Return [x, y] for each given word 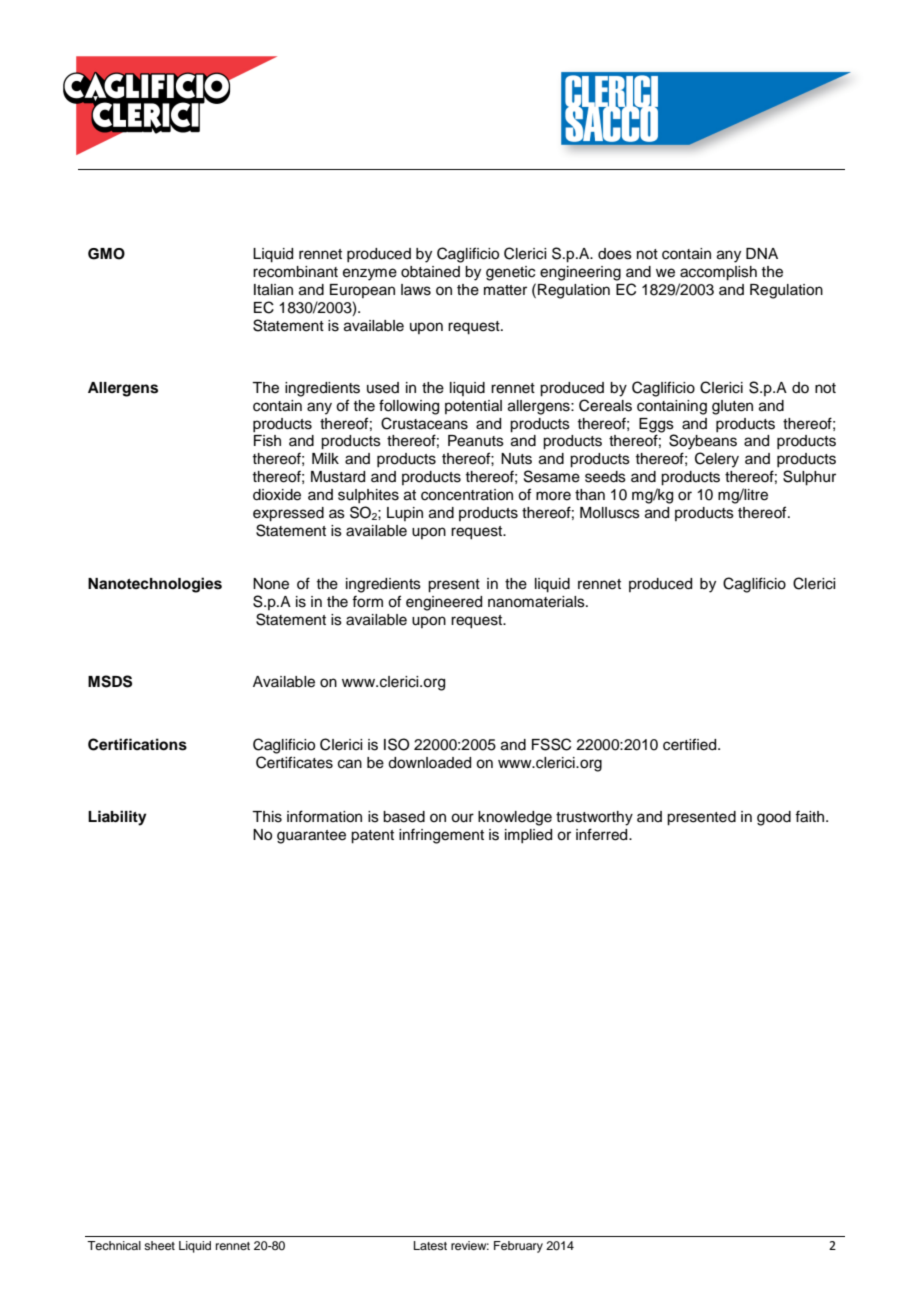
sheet [159, 1245]
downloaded [429, 763]
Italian [273, 290]
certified [691, 744]
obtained [430, 272]
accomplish [718, 273]
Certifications [137, 744]
